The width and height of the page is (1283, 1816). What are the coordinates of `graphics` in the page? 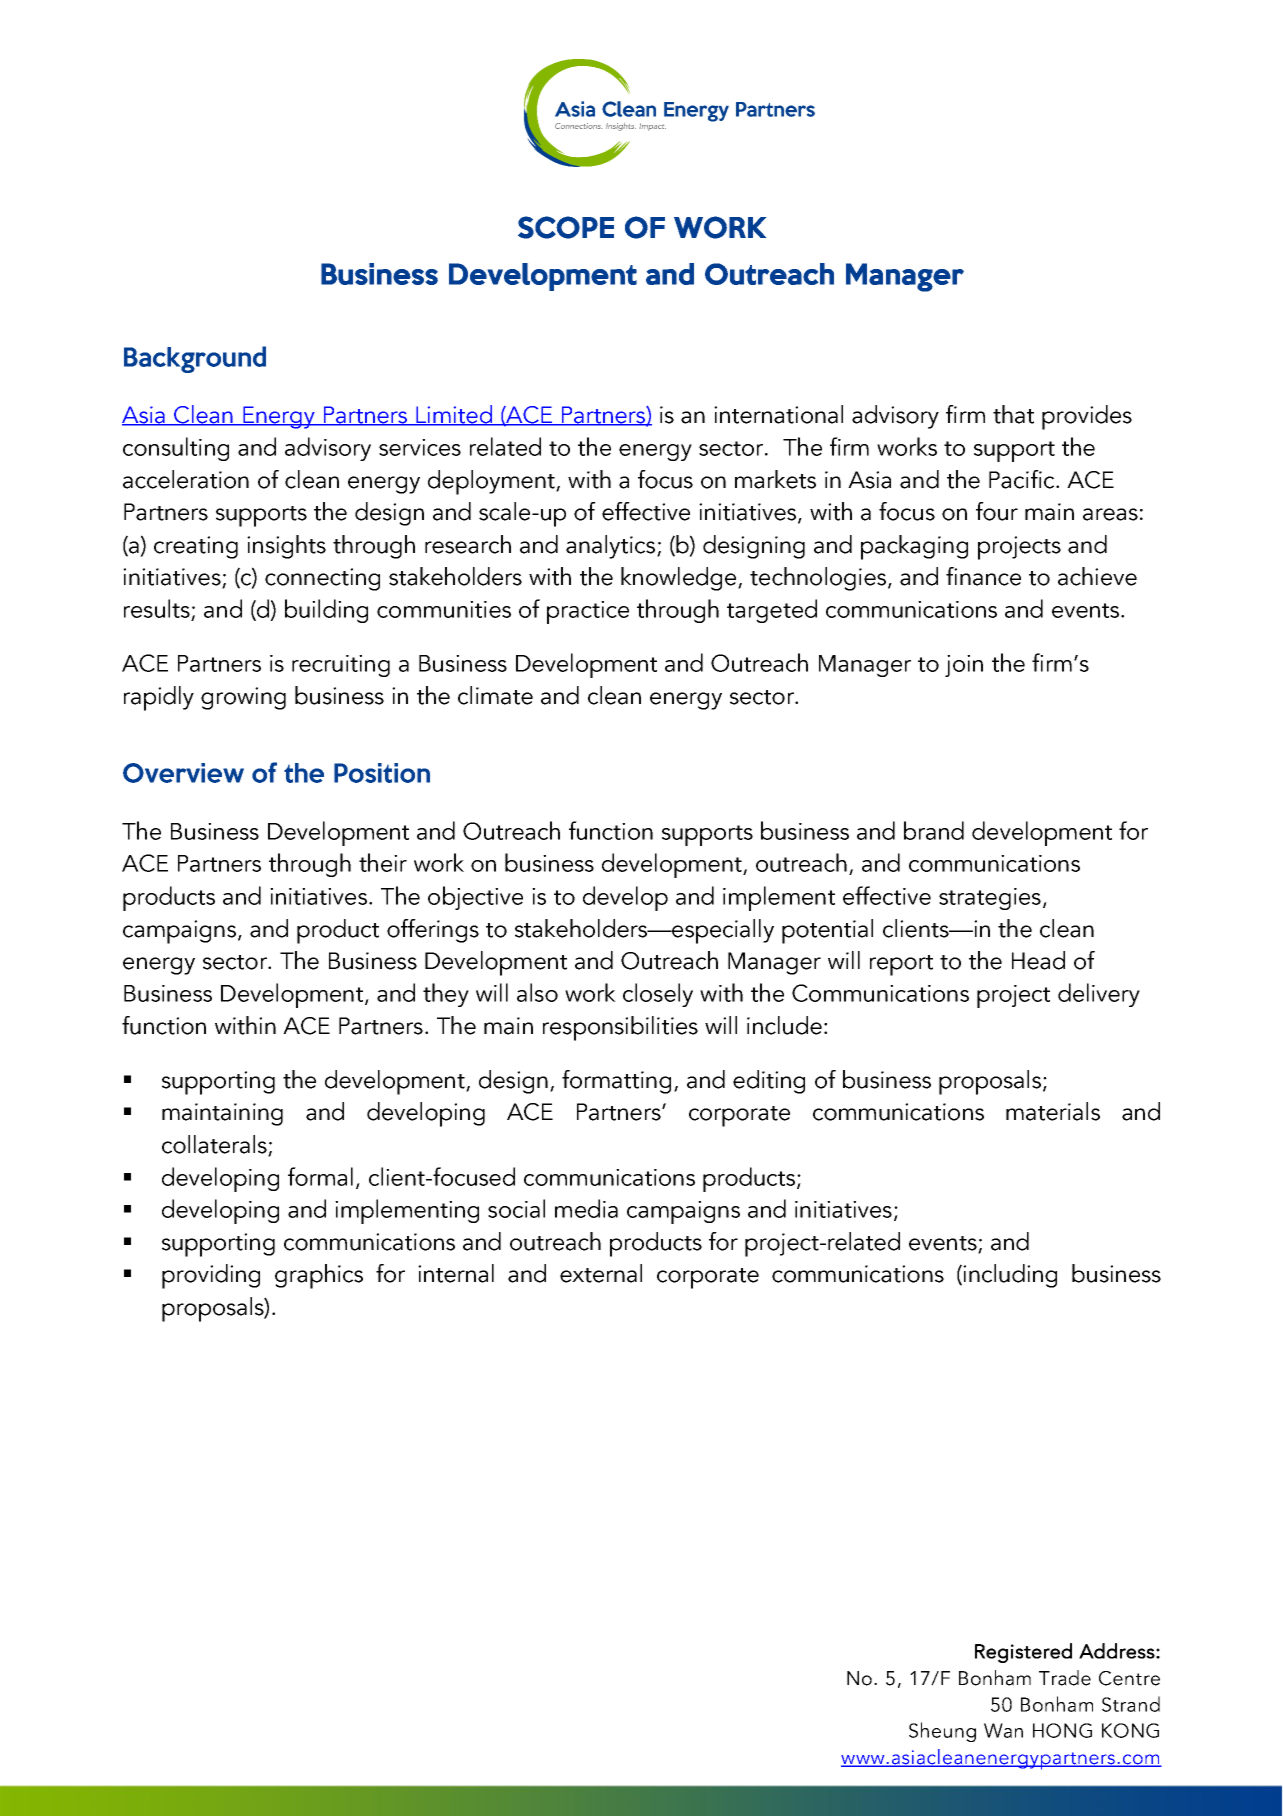 It's located at (319, 1276).
